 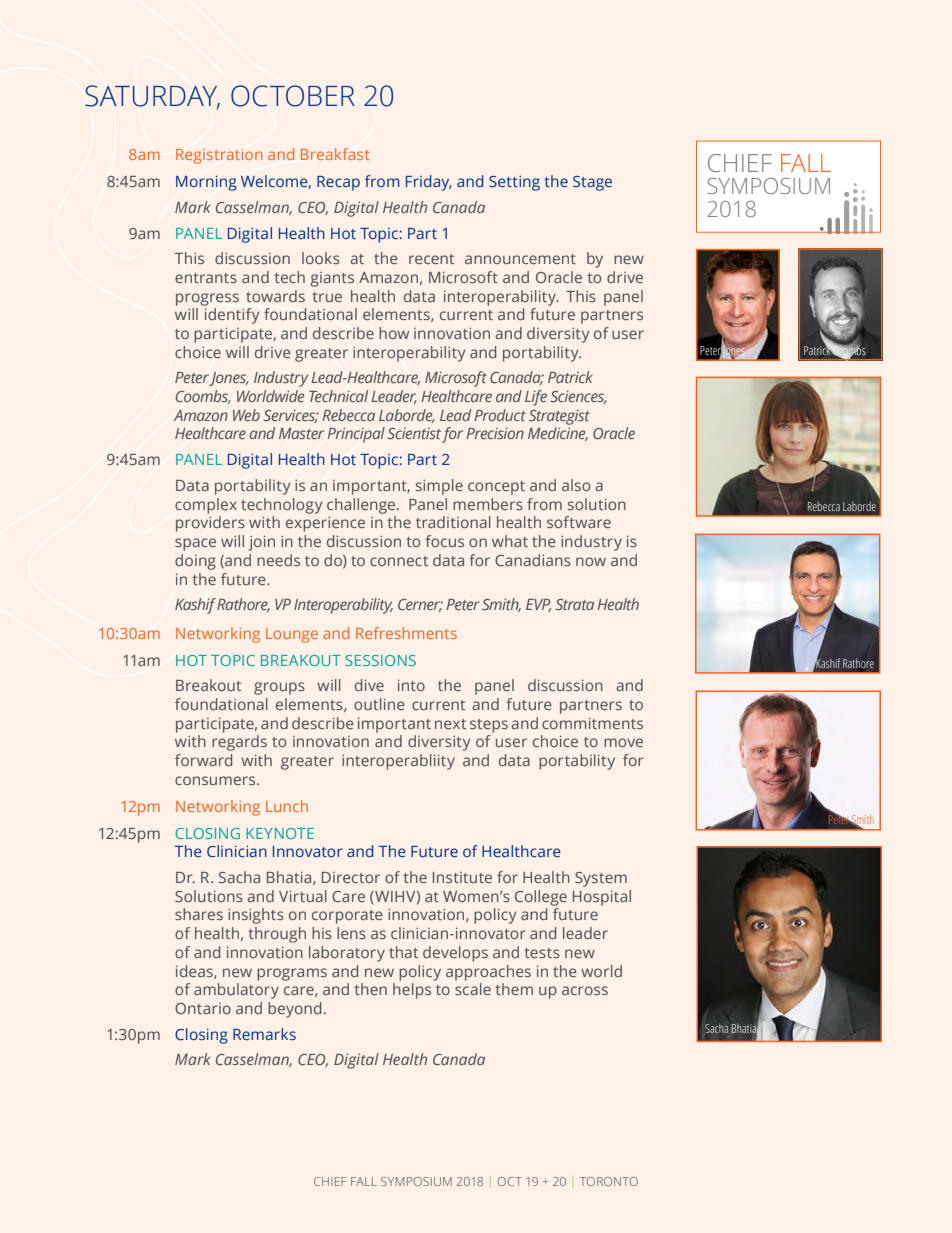 What do you see at coordinates (195, 562) in the screenshot?
I see `doing` at bounding box center [195, 562].
